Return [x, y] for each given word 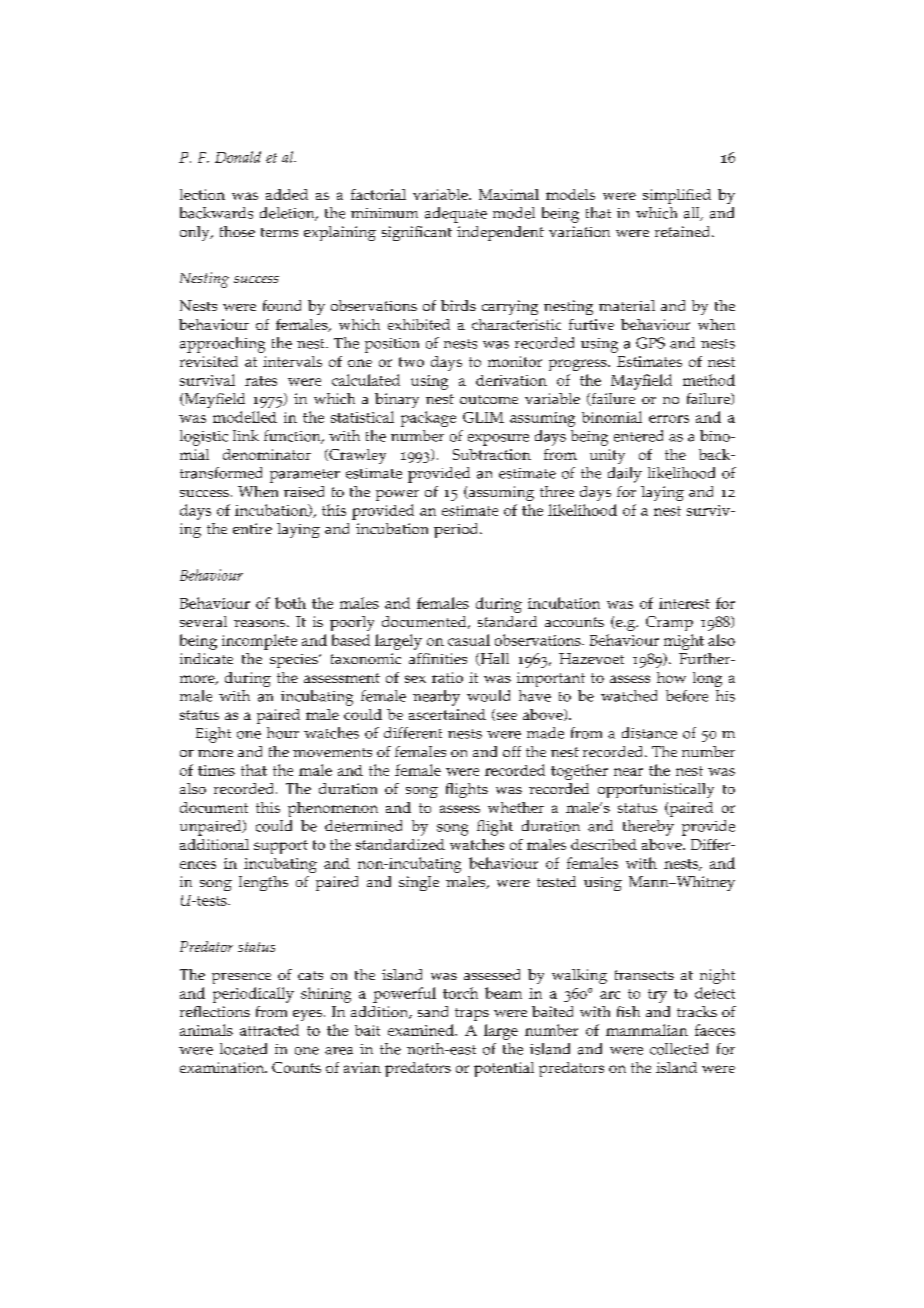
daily [625, 475]
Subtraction [492, 454]
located [243, 1049]
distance [649, 733]
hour [283, 733]
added [287, 194]
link [246, 435]
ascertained [447, 714]
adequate [456, 215]
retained [684, 231]
